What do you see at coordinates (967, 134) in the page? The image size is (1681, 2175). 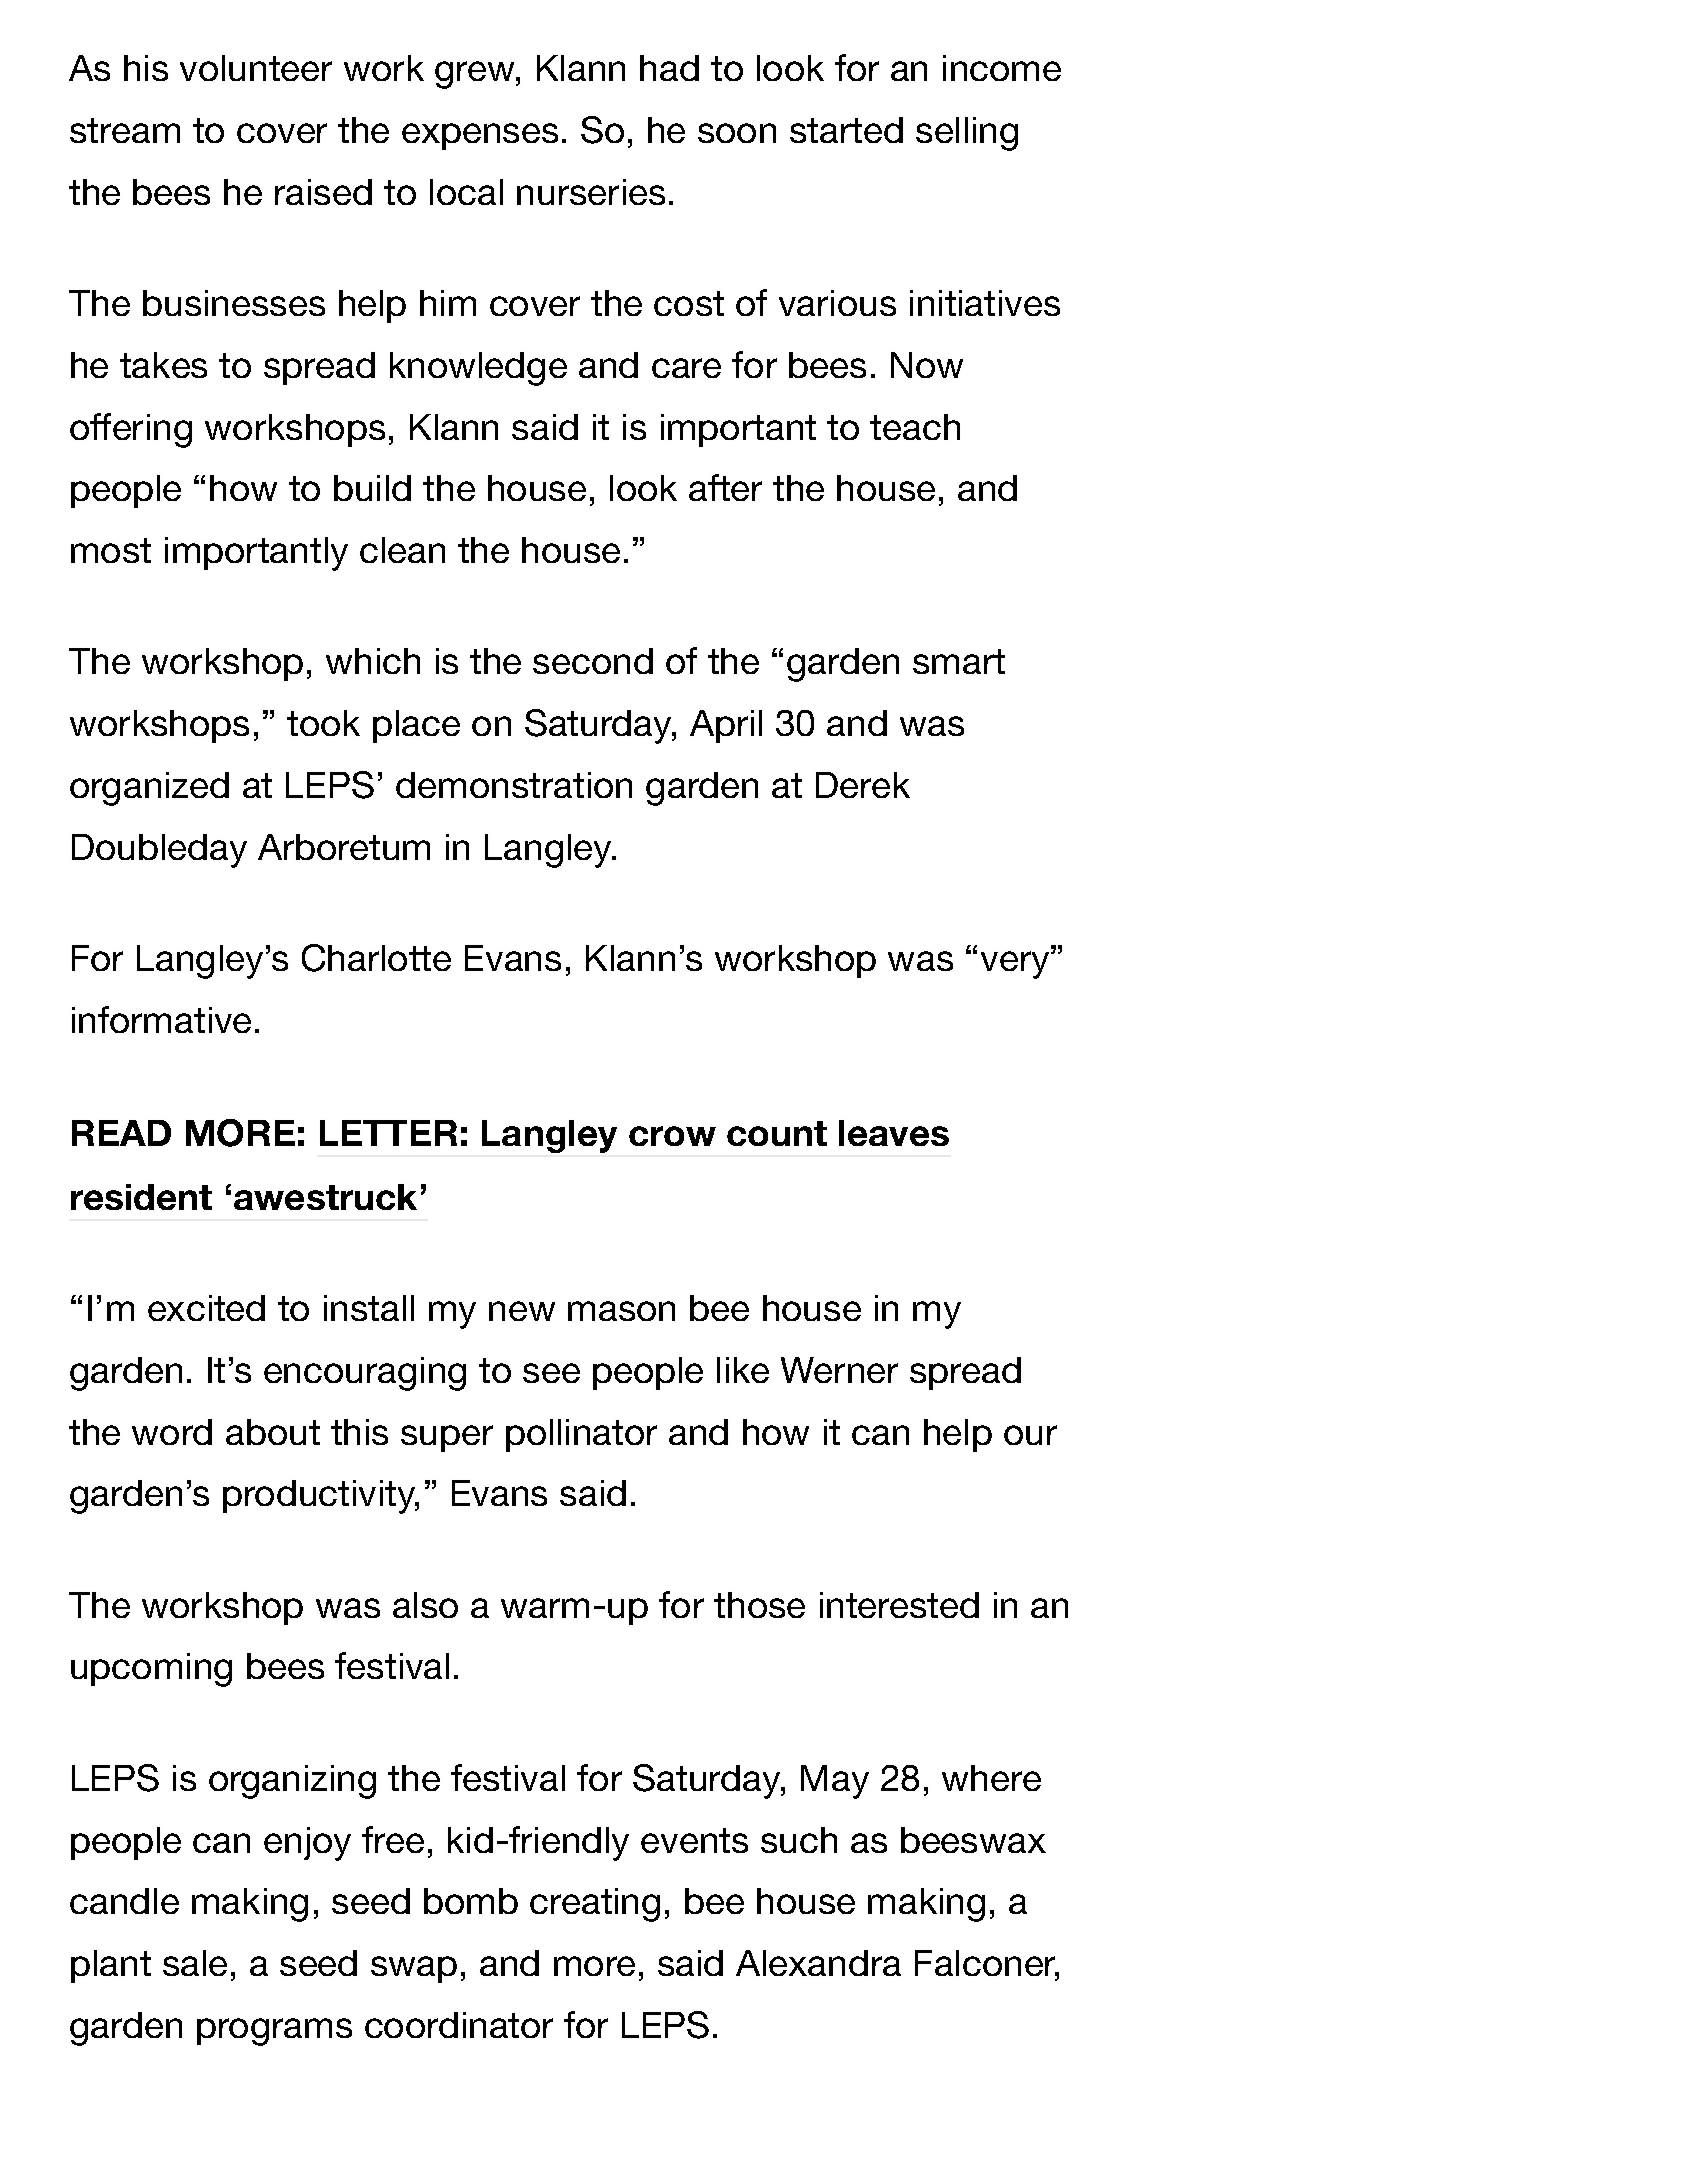 I see `selling` at bounding box center [967, 134].
